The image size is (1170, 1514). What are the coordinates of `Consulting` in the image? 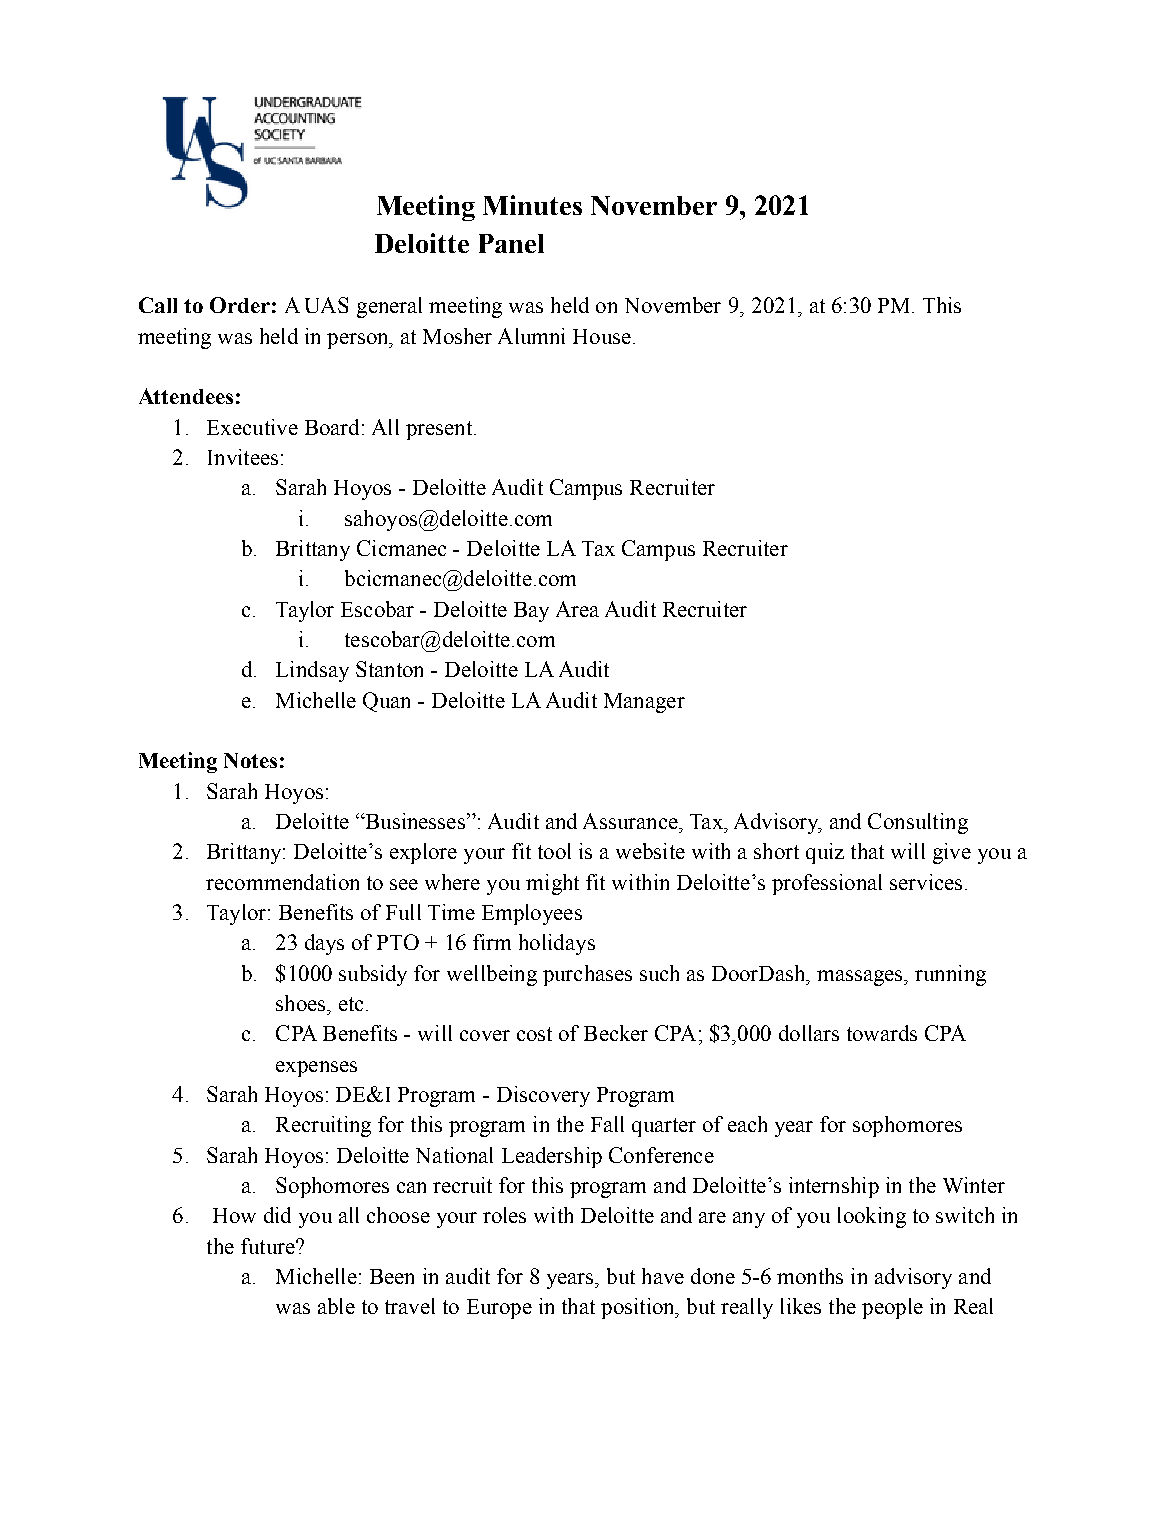 It's located at (918, 823).
